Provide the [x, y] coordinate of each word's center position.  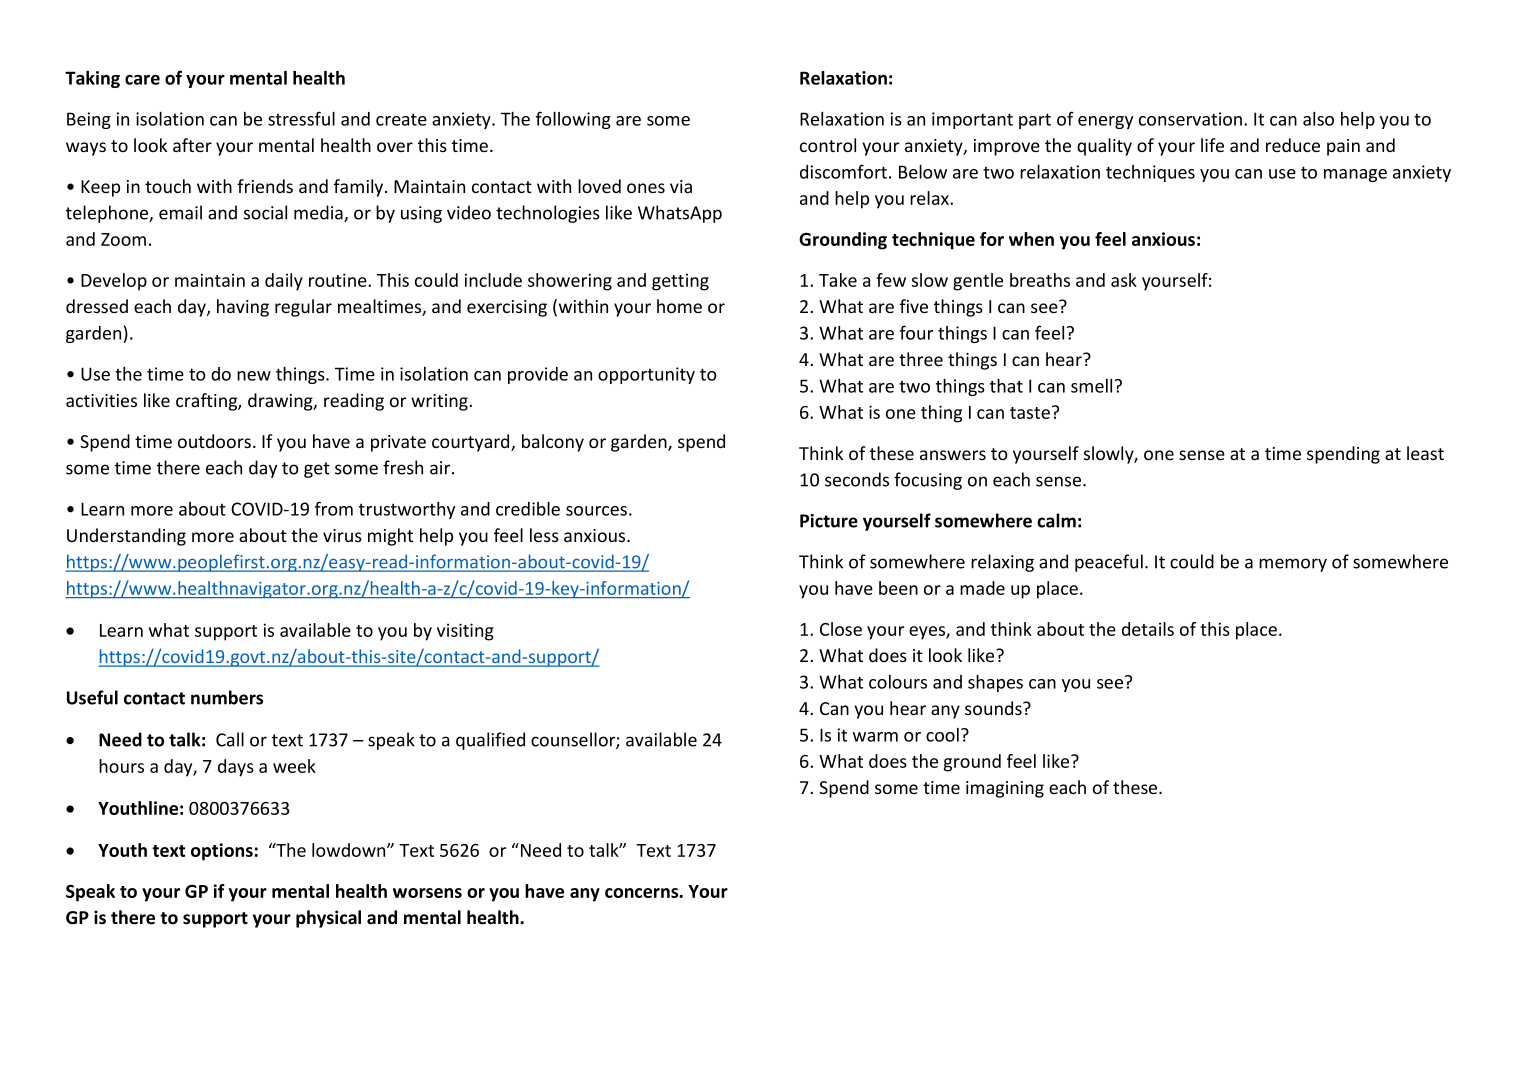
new [254, 376]
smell [1091, 386]
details [1148, 629]
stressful [301, 118]
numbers [227, 697]
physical [328, 919]
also [1318, 119]
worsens [427, 893]
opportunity [646, 375]
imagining [1005, 789]
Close [841, 629]
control [828, 145]
